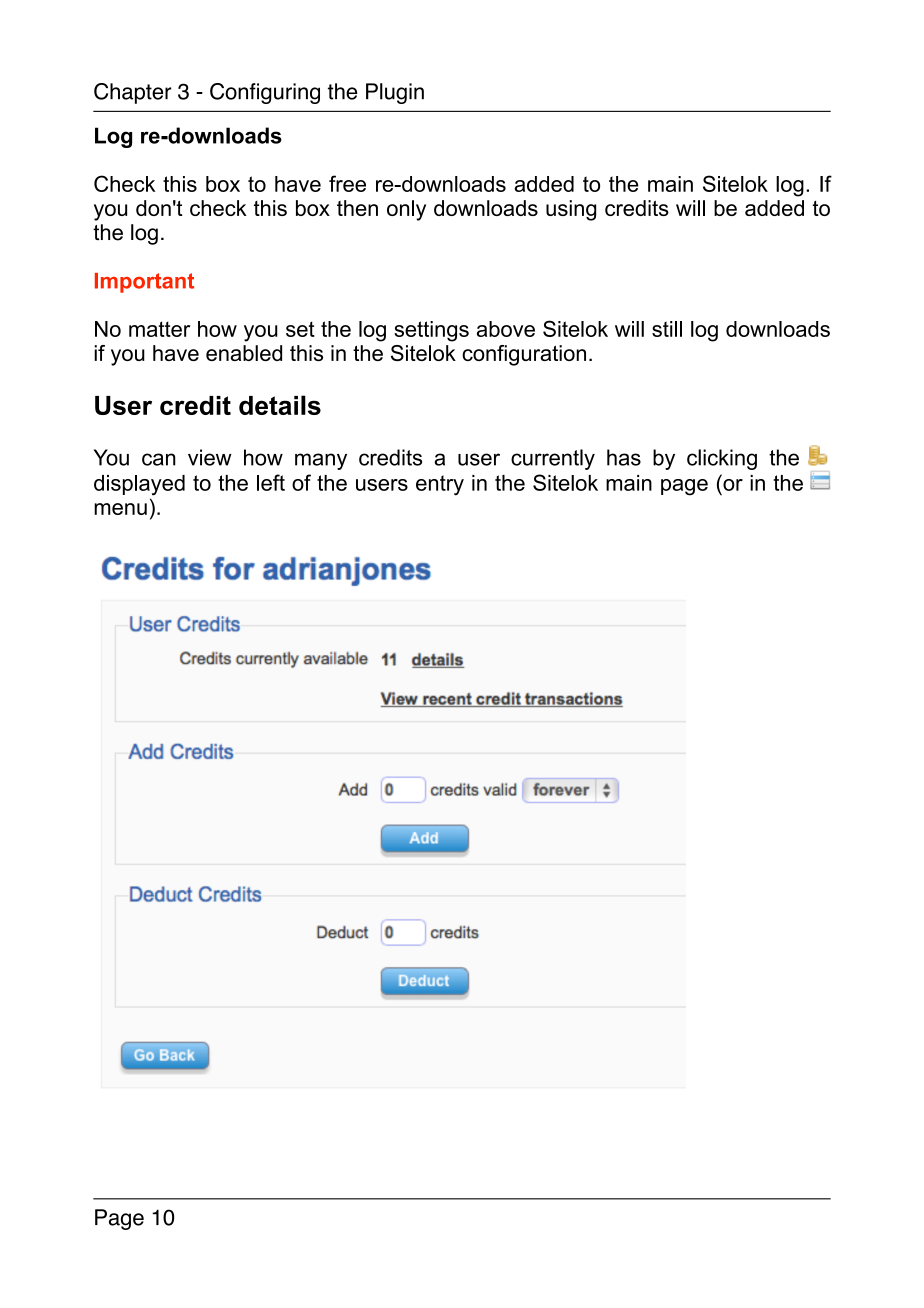 Image resolution: width=924 pixels, height=1308 pixels. Describe the element at coordinates (395, 93) in the document. I see `Plugin` at that location.
